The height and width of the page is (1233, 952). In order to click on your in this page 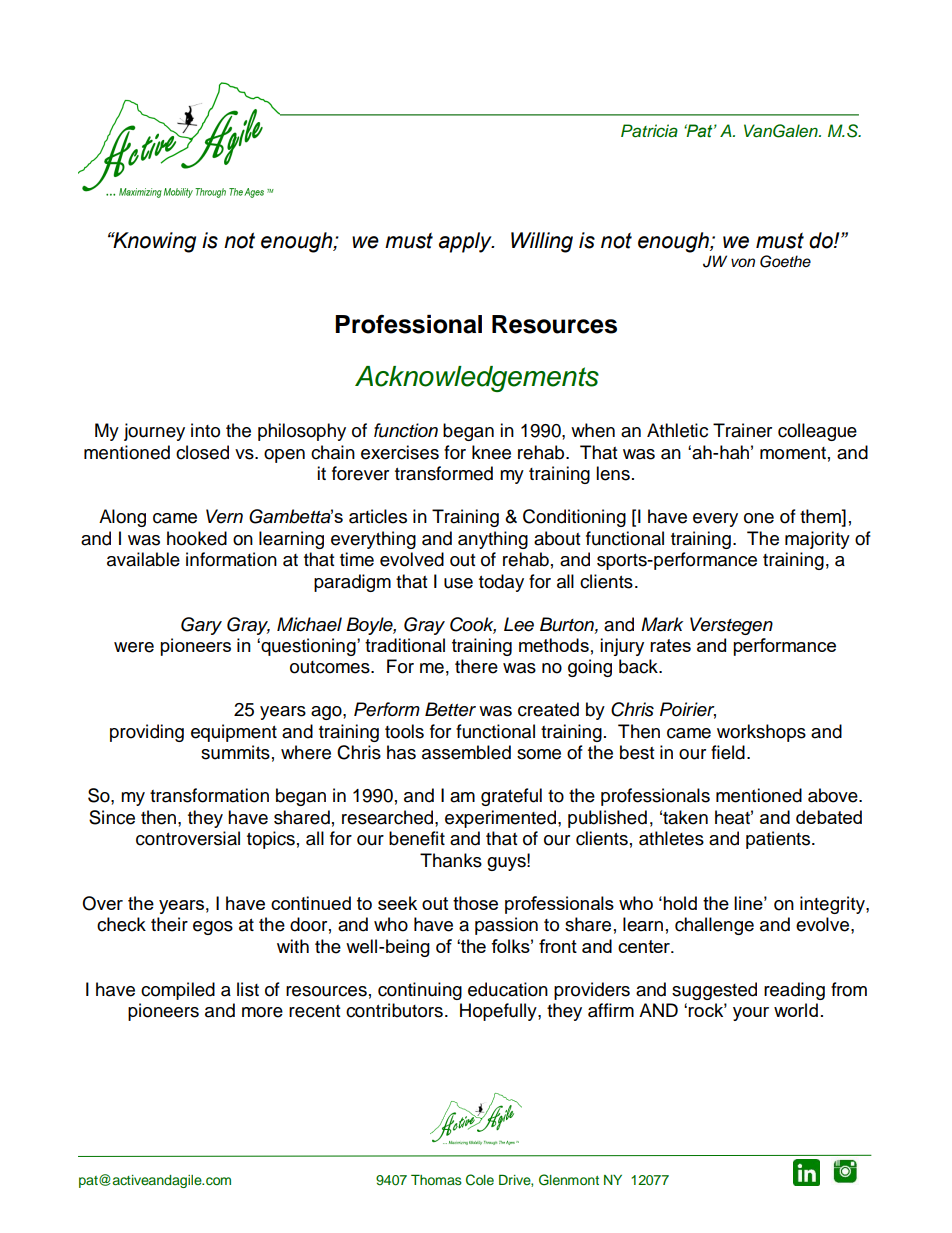, I will do `click(751, 1014)`.
